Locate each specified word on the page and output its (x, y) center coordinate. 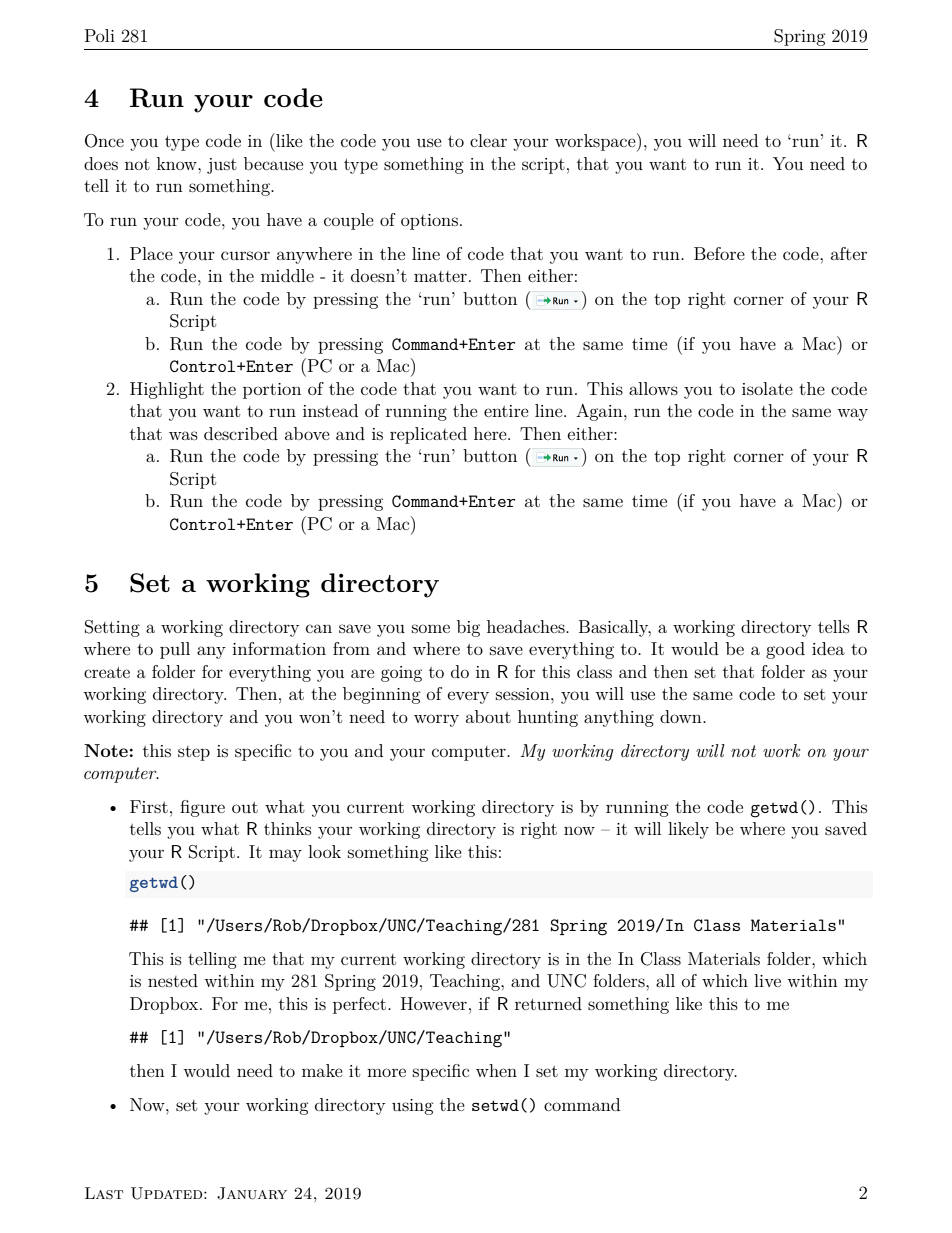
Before (719, 253)
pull (175, 650)
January (252, 1193)
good (785, 650)
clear (488, 140)
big (468, 628)
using (413, 1107)
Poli (100, 35)
